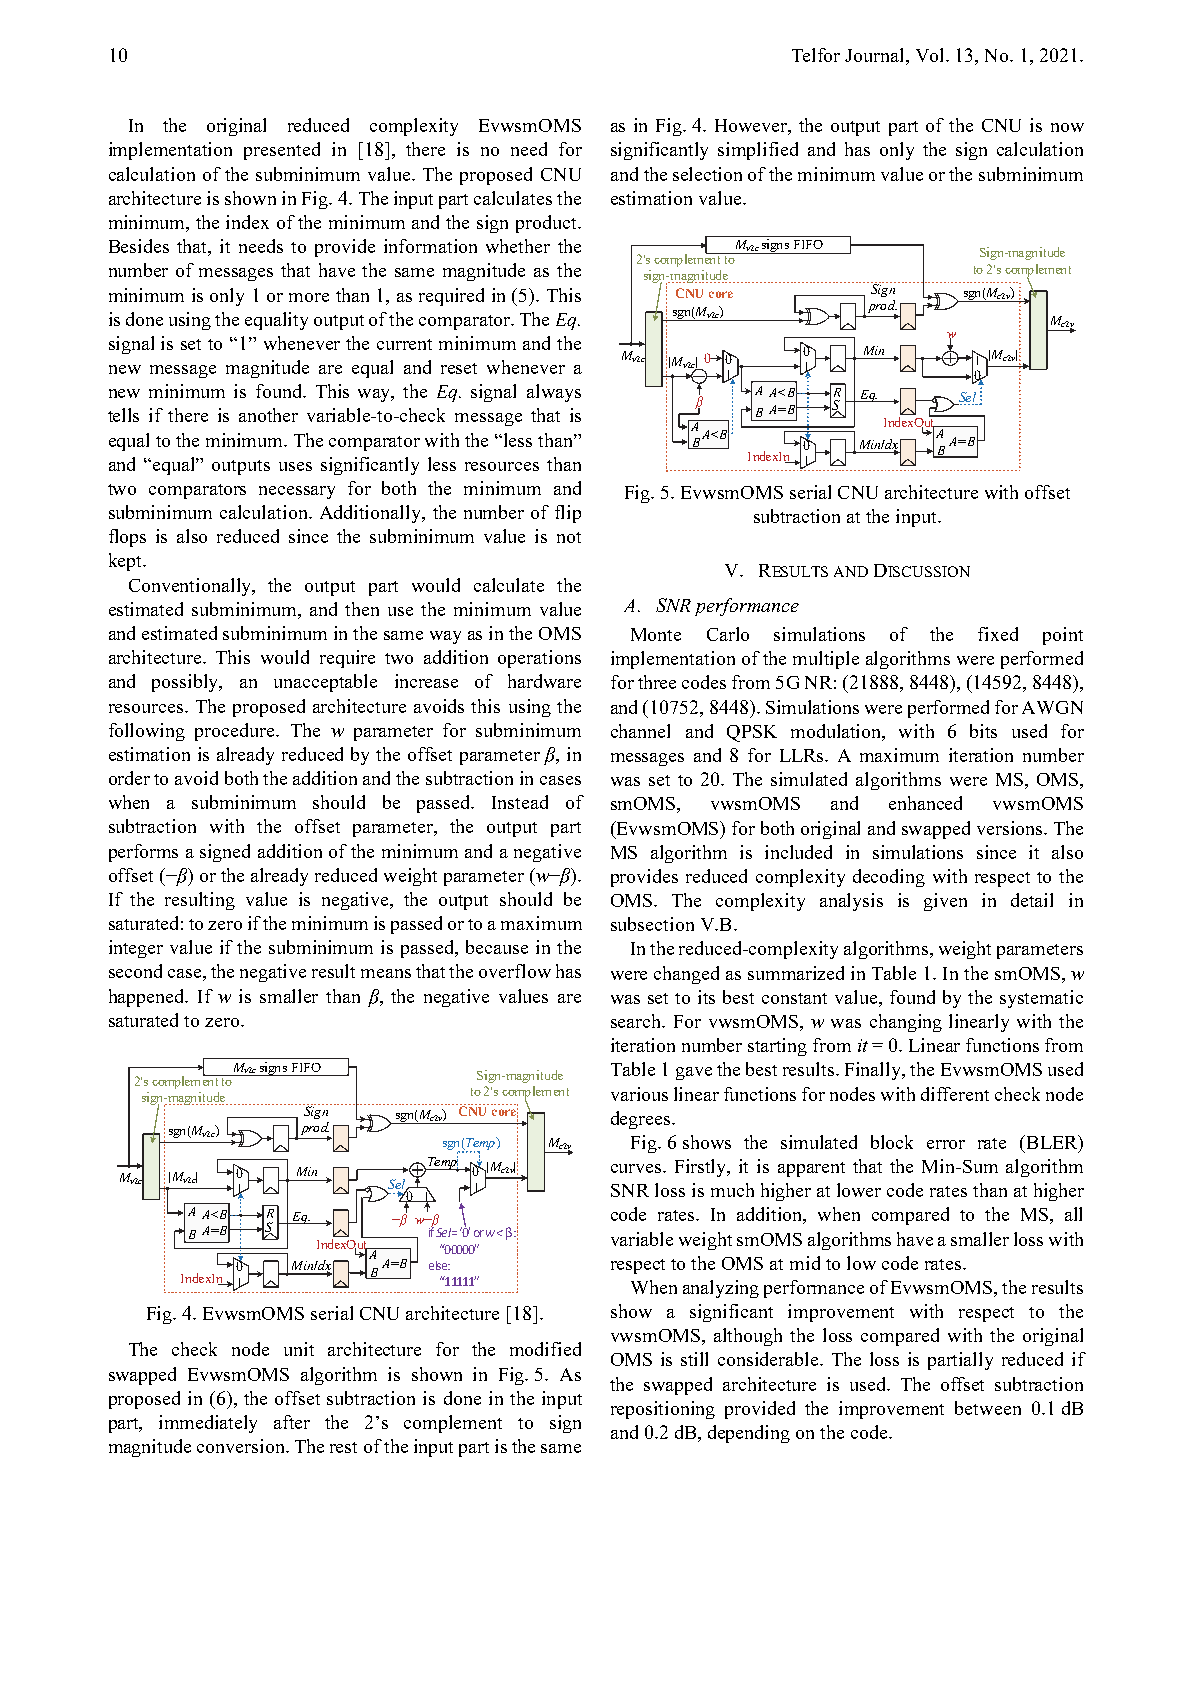 This screenshot has height=1686, width=1192. What do you see at coordinates (931, 55) in the screenshot?
I see `Vol` at bounding box center [931, 55].
